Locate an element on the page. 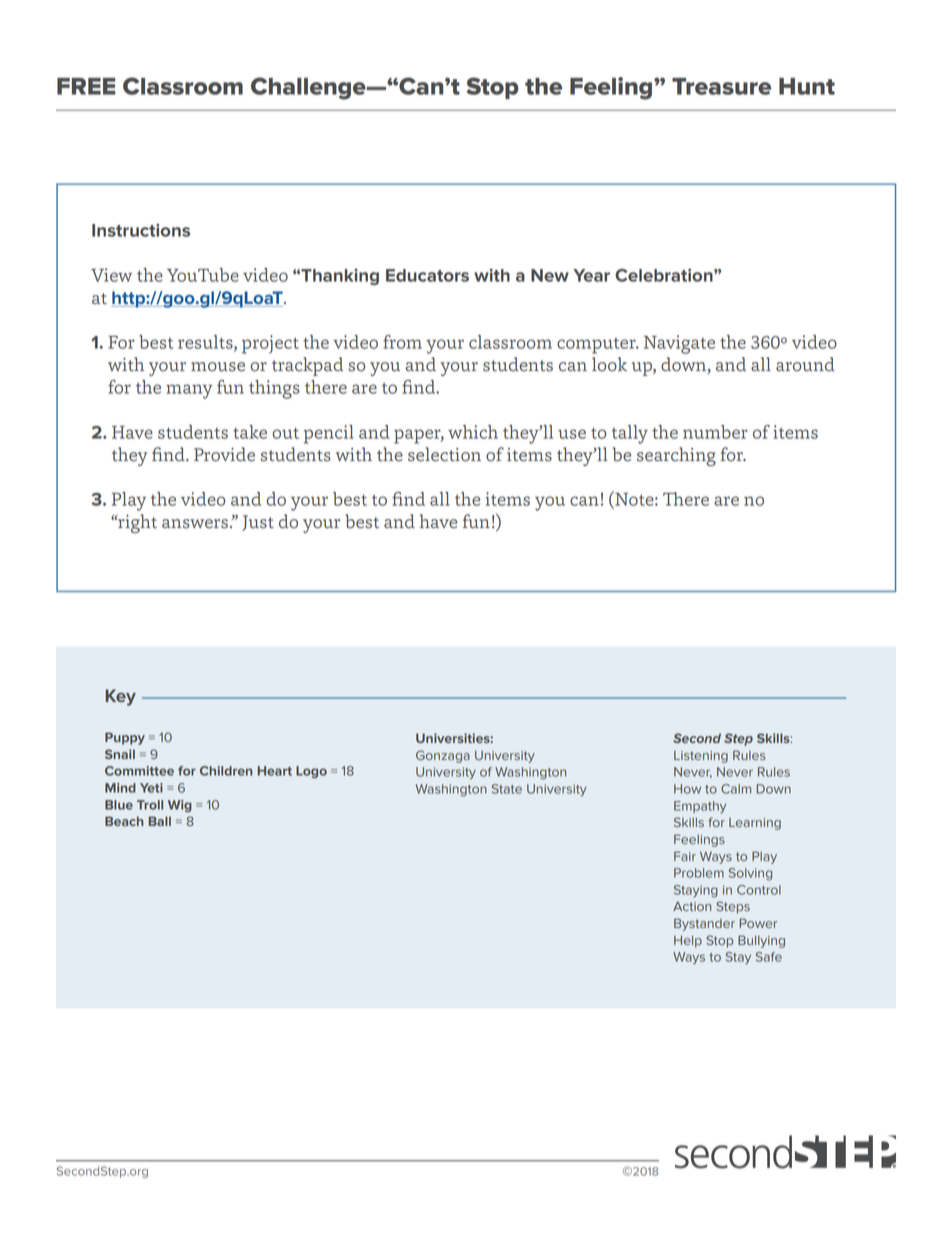 This image has height=1233, width=952. Listening is located at coordinates (701, 757).
